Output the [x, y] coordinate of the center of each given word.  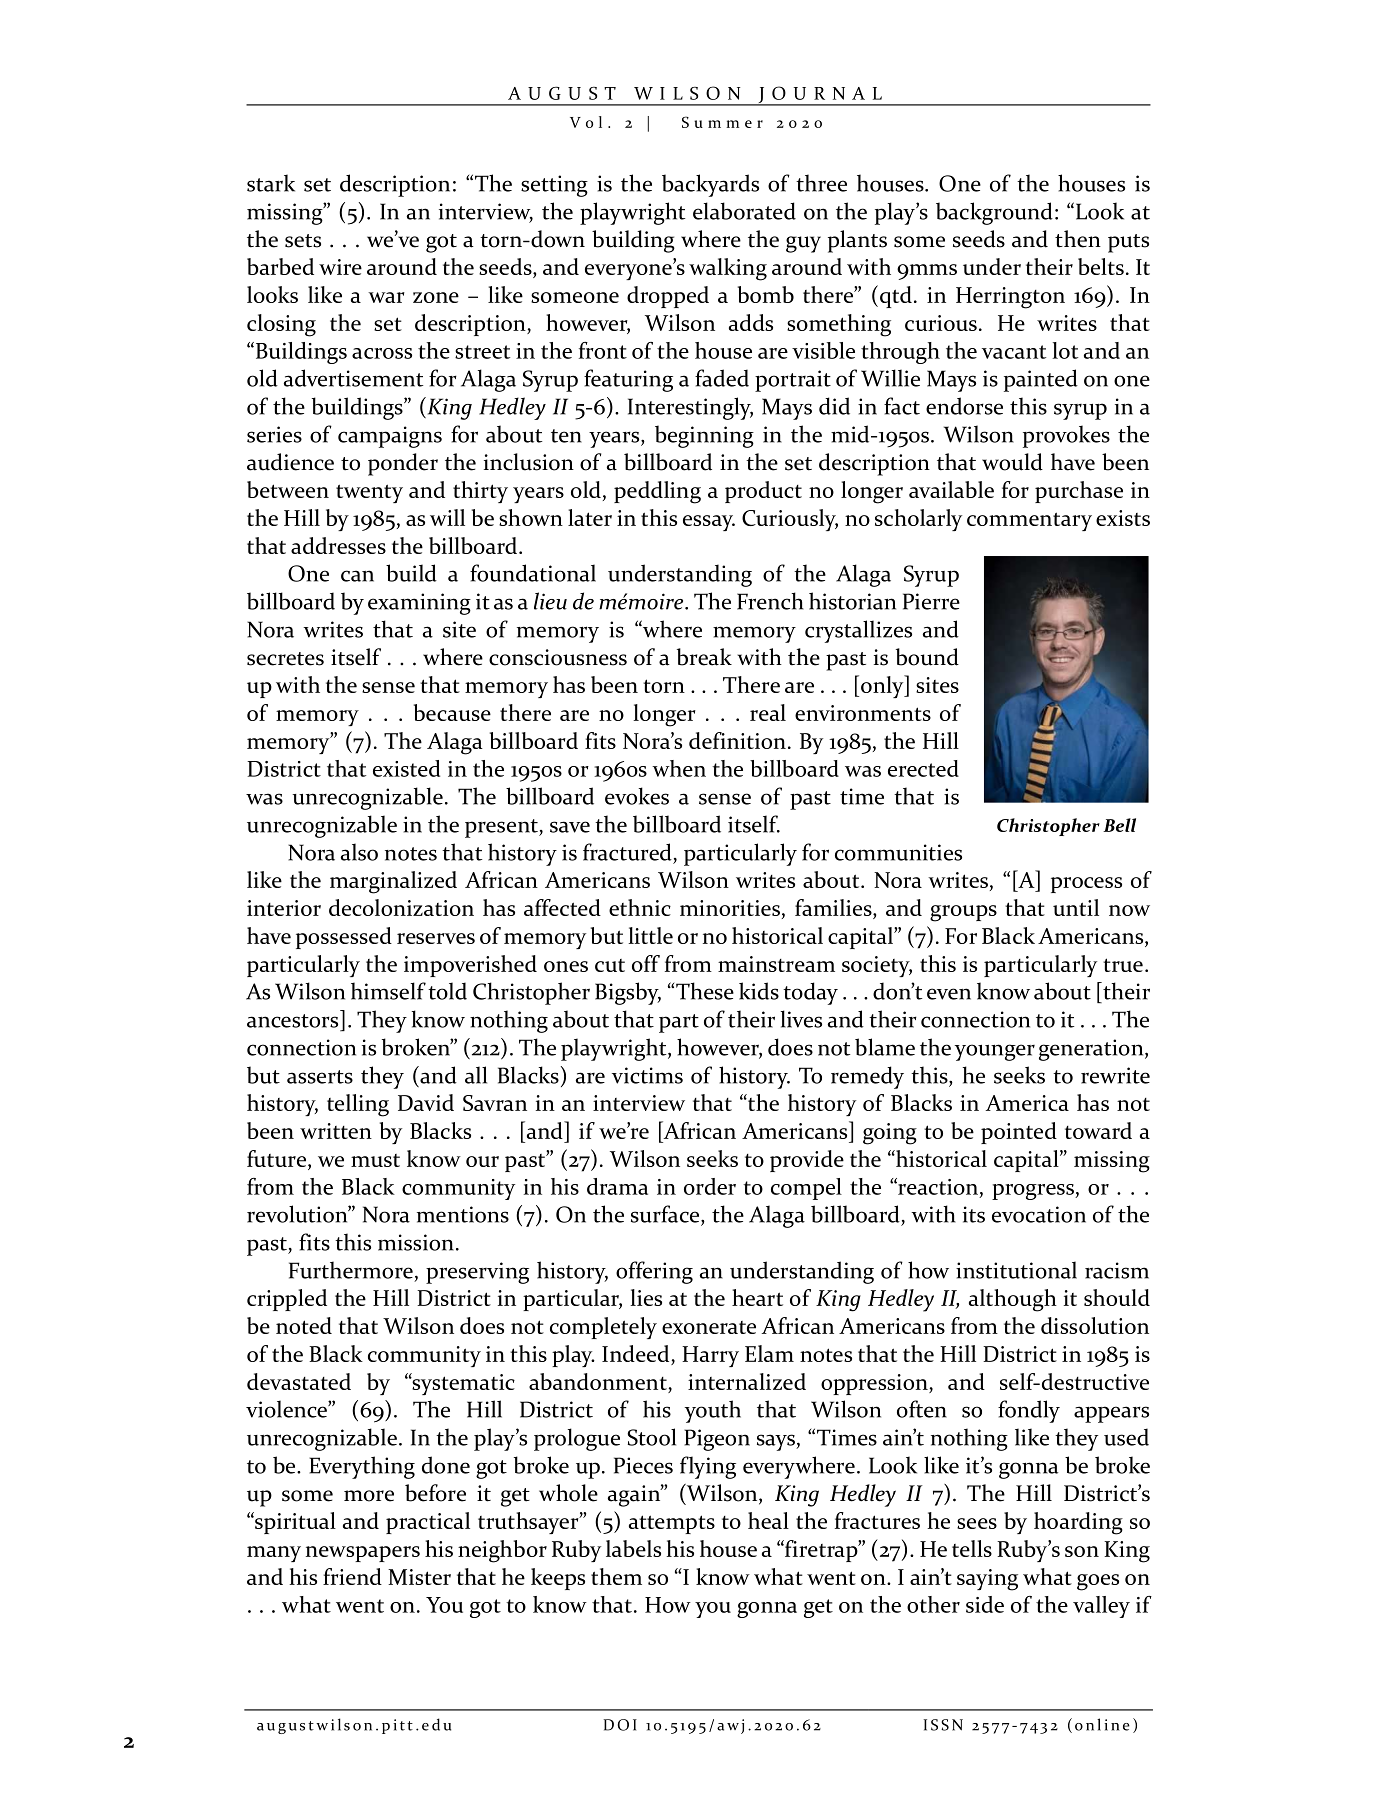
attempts [672, 1524]
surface [666, 1215]
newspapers [363, 1554]
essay [709, 523]
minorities [730, 908]
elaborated [744, 211]
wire [340, 267]
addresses [338, 545]
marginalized [393, 882]
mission [416, 1242]
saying [987, 1580]
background [994, 213]
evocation [1039, 1214]
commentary [1029, 521]
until [1076, 907]
